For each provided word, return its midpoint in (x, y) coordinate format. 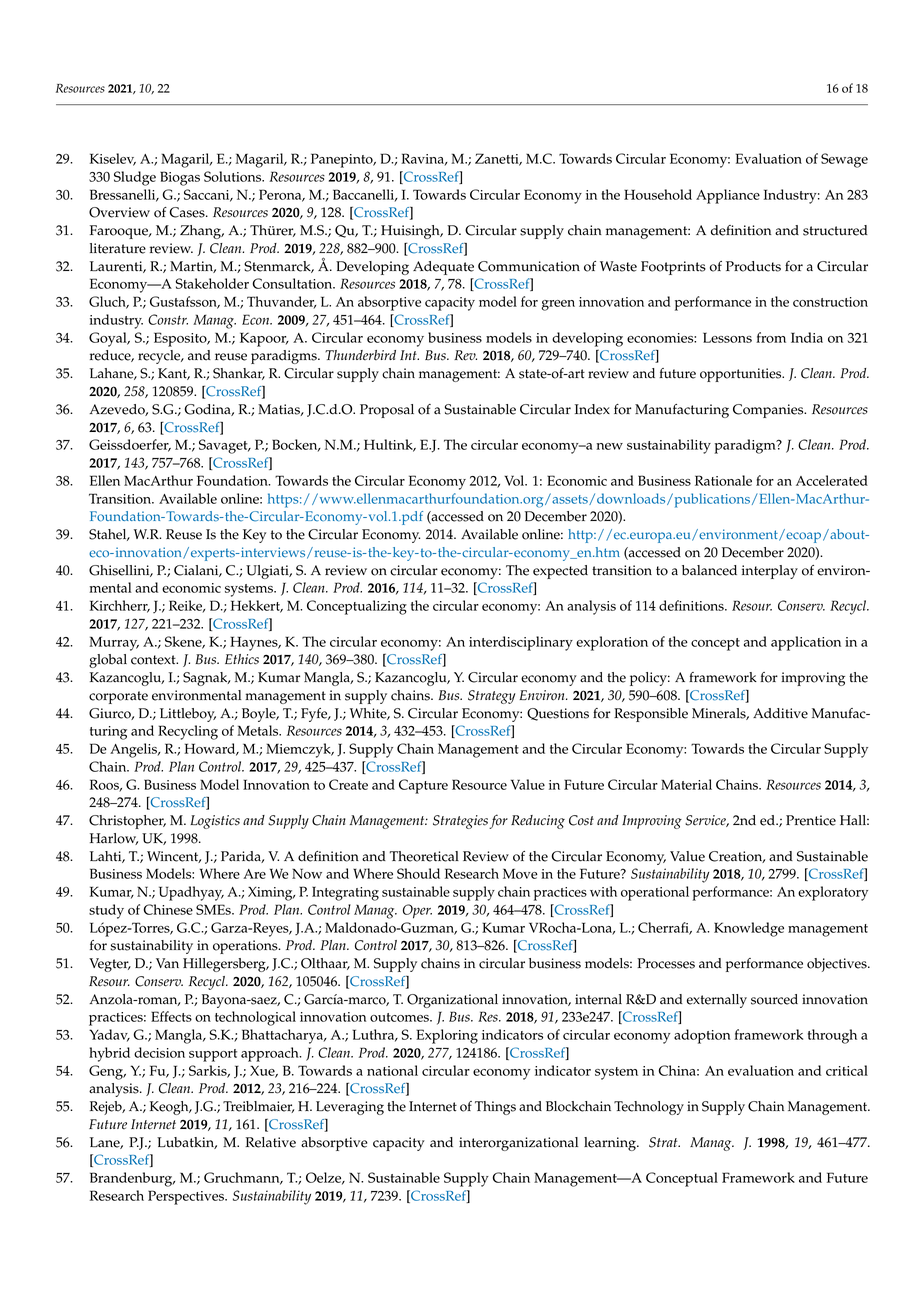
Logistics (215, 822)
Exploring (447, 1036)
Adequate (443, 268)
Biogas (180, 178)
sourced (774, 999)
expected (560, 572)
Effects (171, 1016)
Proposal (387, 411)
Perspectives (187, 1197)
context (154, 660)
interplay (770, 572)
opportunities (742, 375)
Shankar (239, 374)
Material (686, 784)
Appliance (728, 196)
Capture (423, 786)
